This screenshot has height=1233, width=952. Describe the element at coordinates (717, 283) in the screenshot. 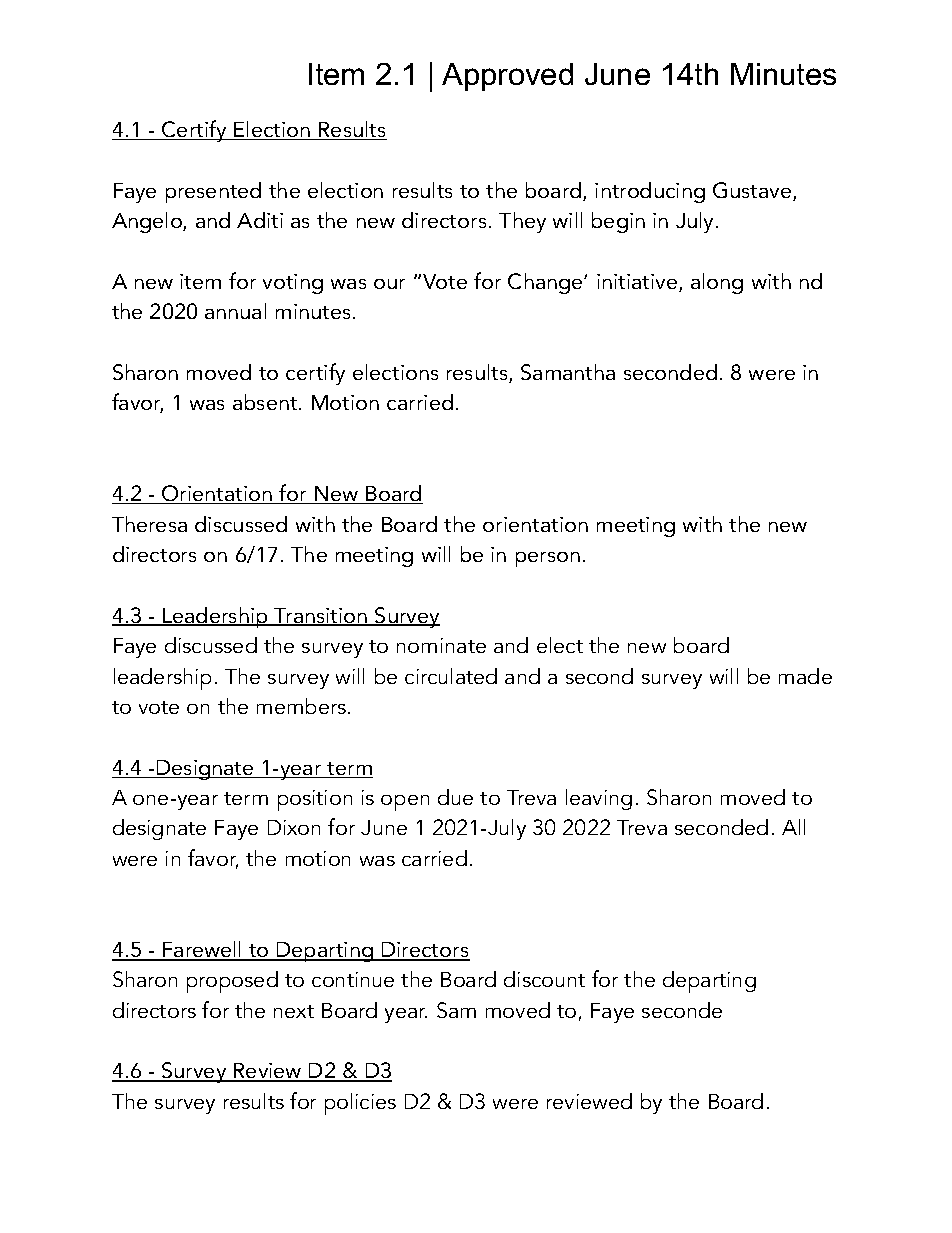

I see `along` at that location.
